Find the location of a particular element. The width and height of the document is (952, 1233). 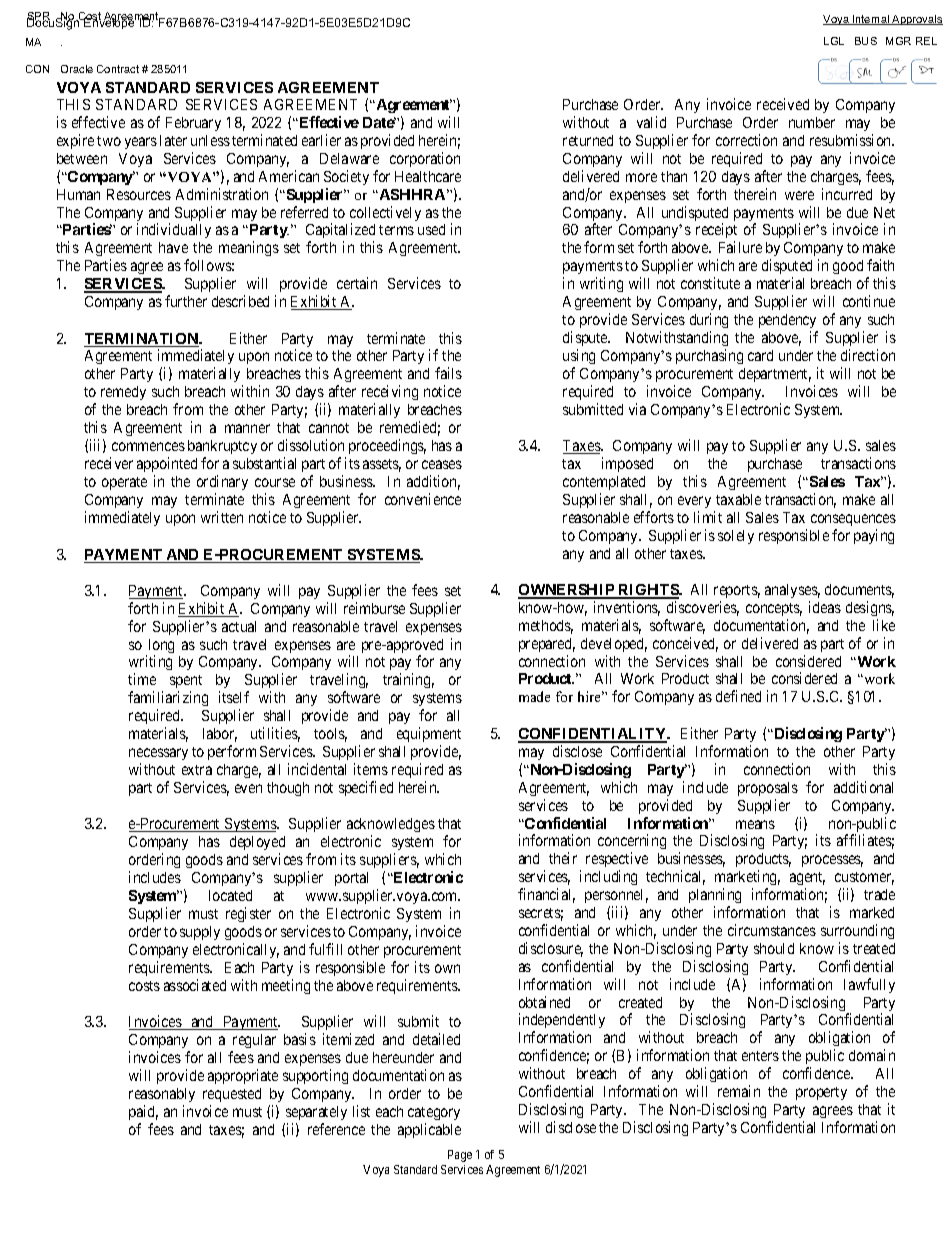

Date is located at coordinates (379, 122).
